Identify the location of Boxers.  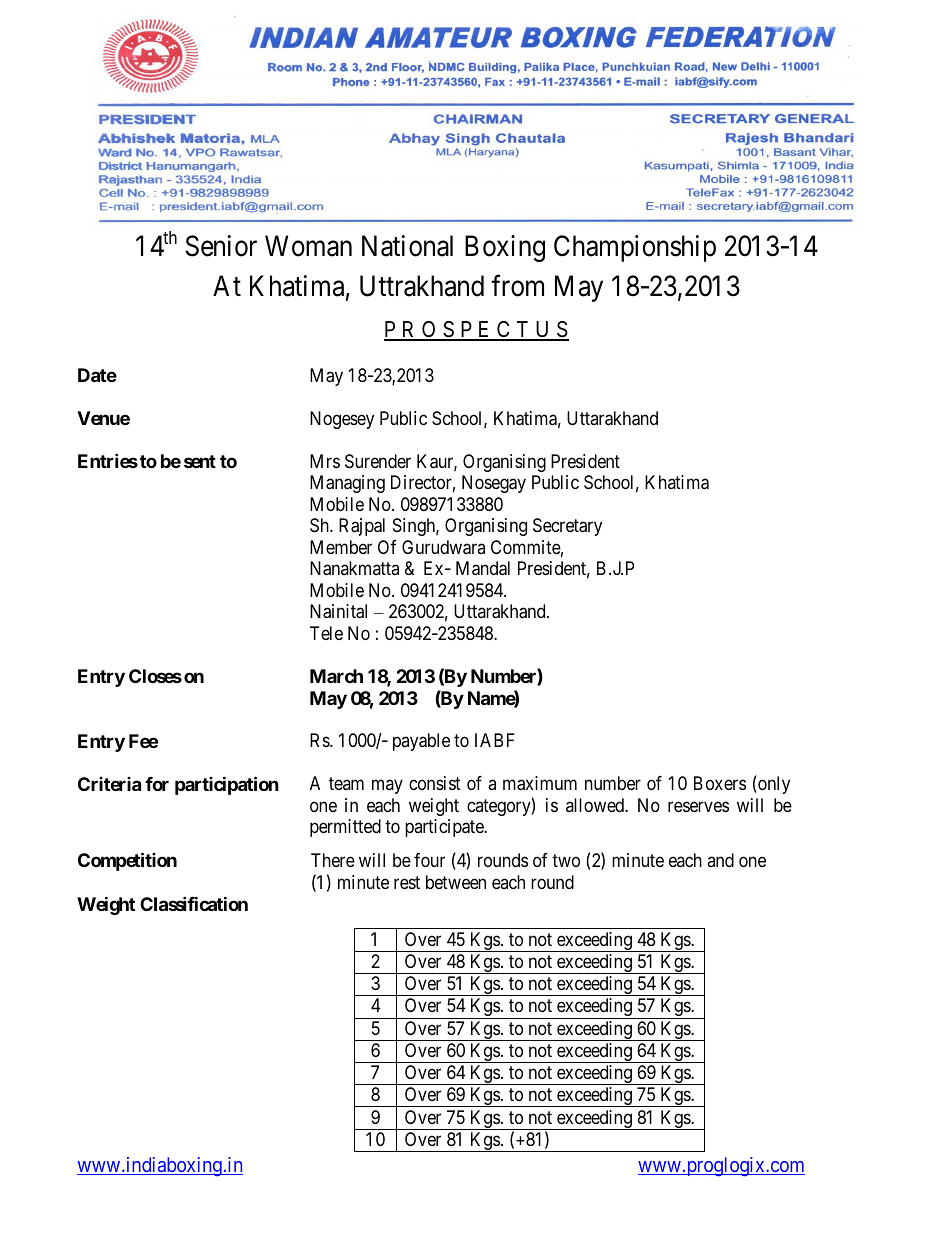
(720, 783).
